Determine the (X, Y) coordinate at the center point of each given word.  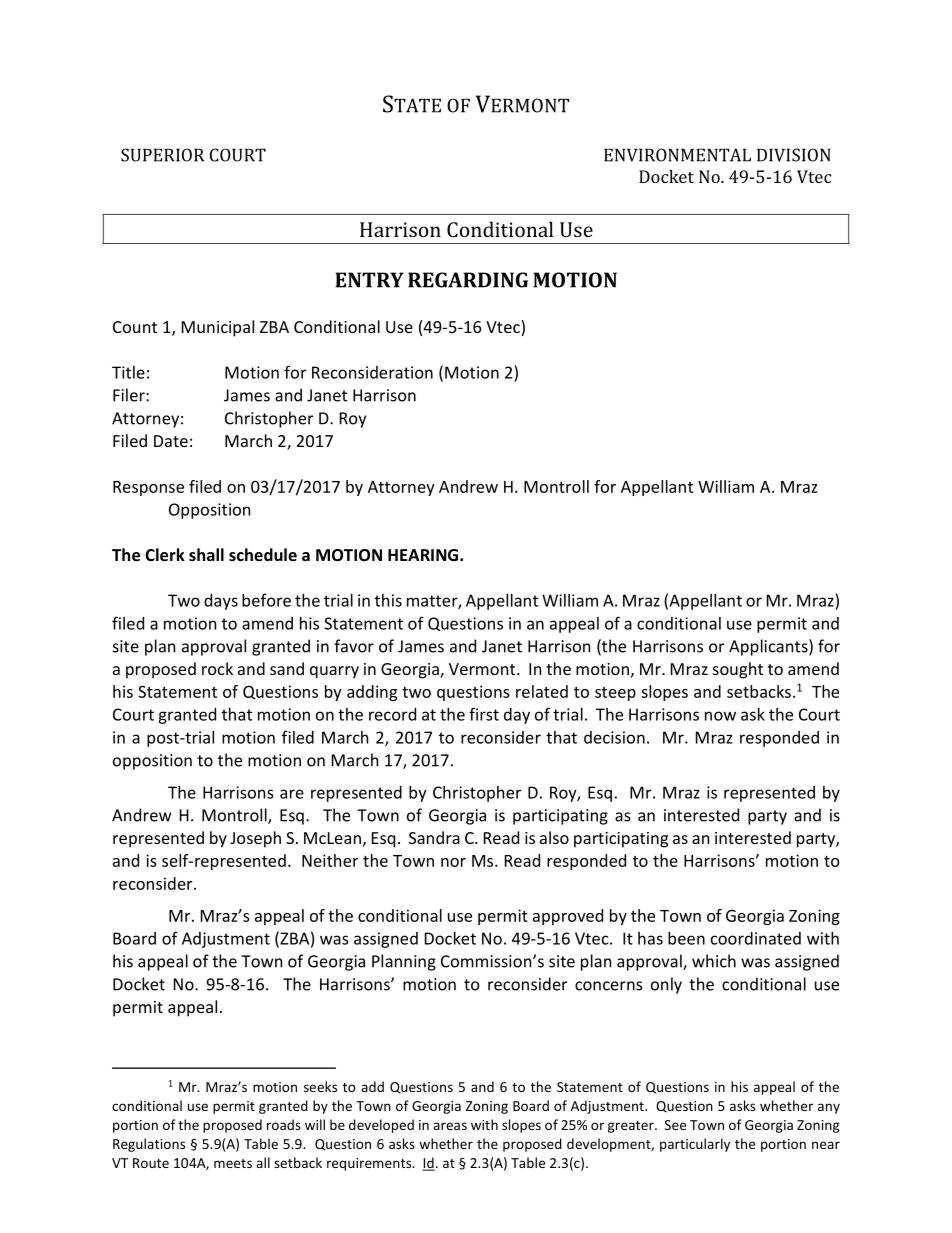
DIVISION (794, 155)
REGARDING (468, 280)
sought (738, 670)
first (484, 714)
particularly (695, 1145)
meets (233, 1163)
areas (450, 1126)
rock (217, 668)
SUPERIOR (162, 155)
